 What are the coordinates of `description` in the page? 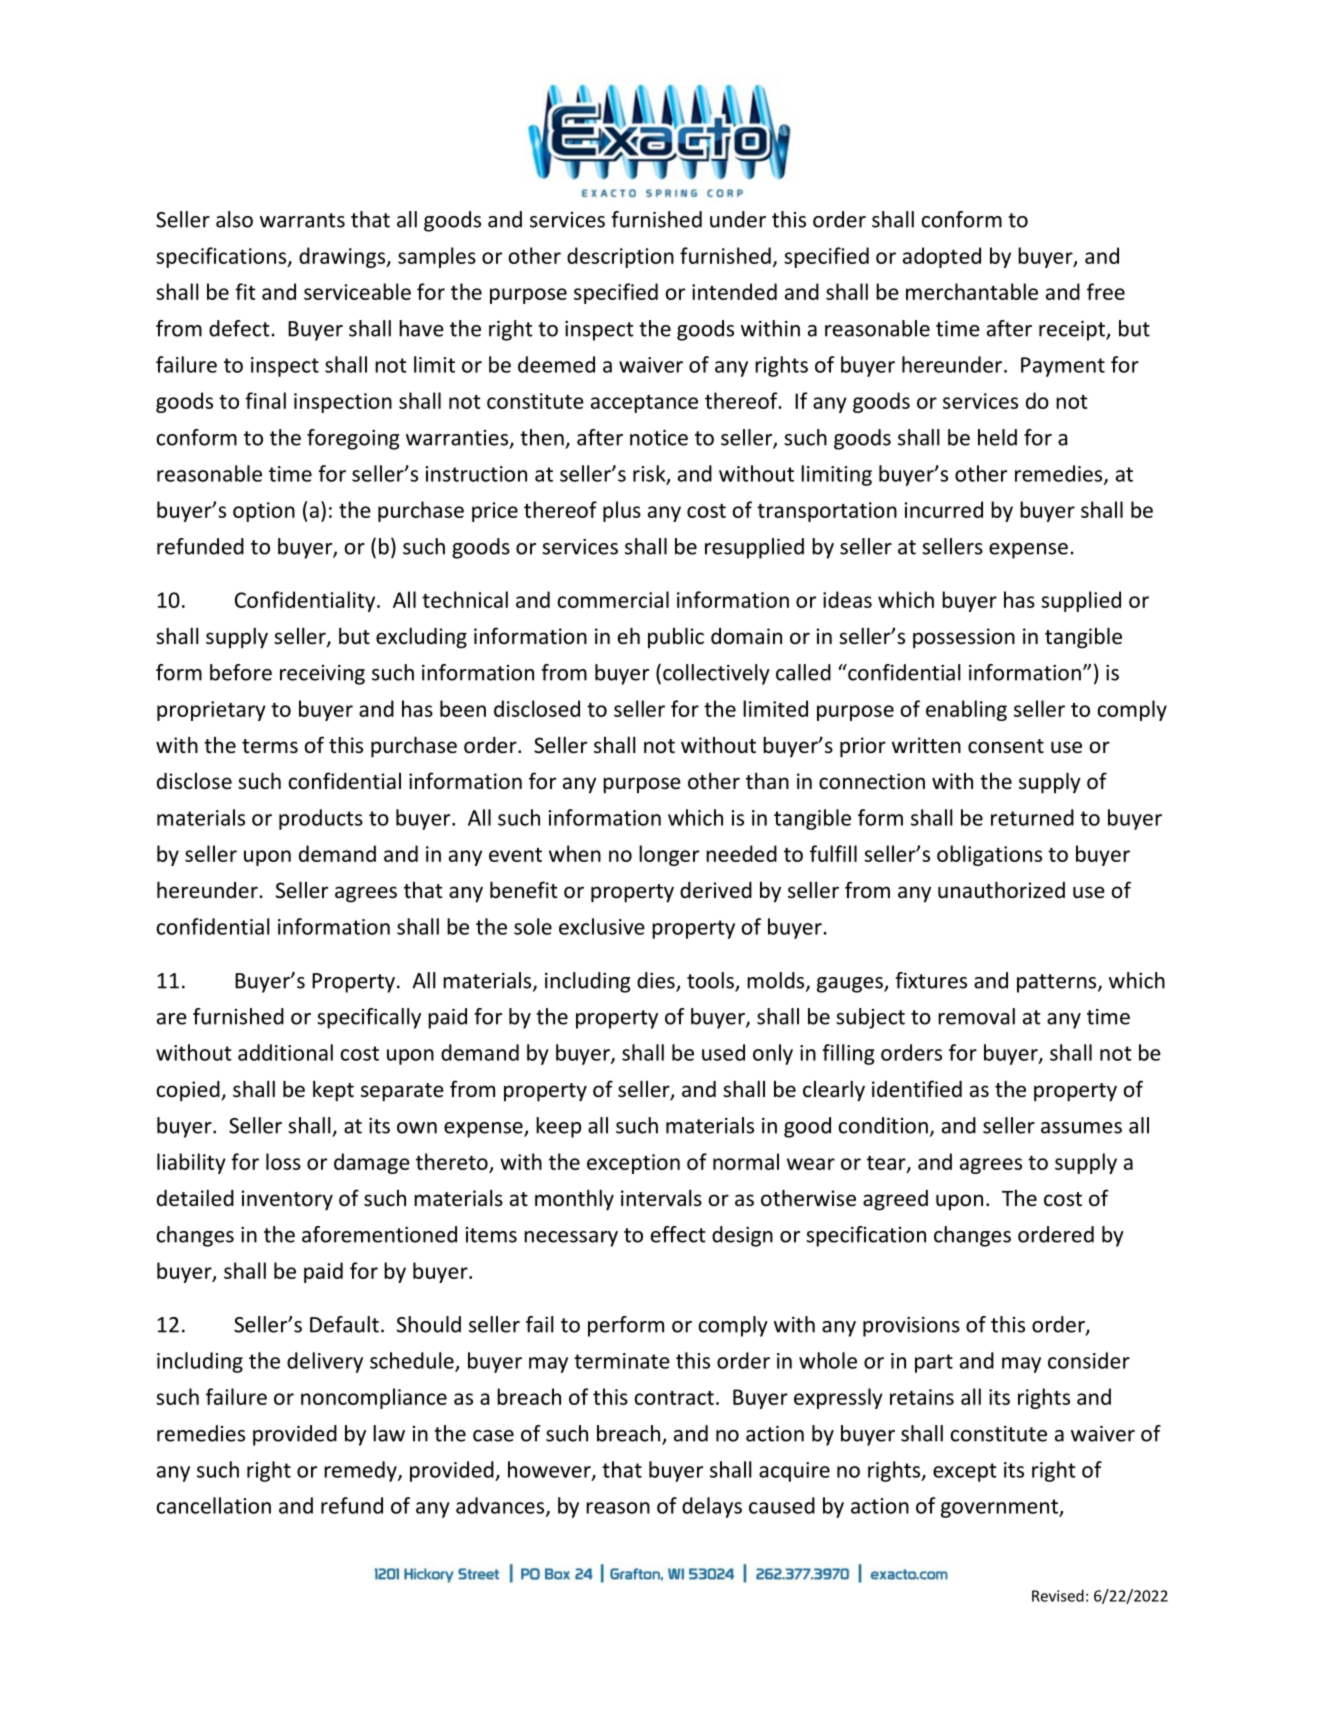 It's located at (620, 257).
